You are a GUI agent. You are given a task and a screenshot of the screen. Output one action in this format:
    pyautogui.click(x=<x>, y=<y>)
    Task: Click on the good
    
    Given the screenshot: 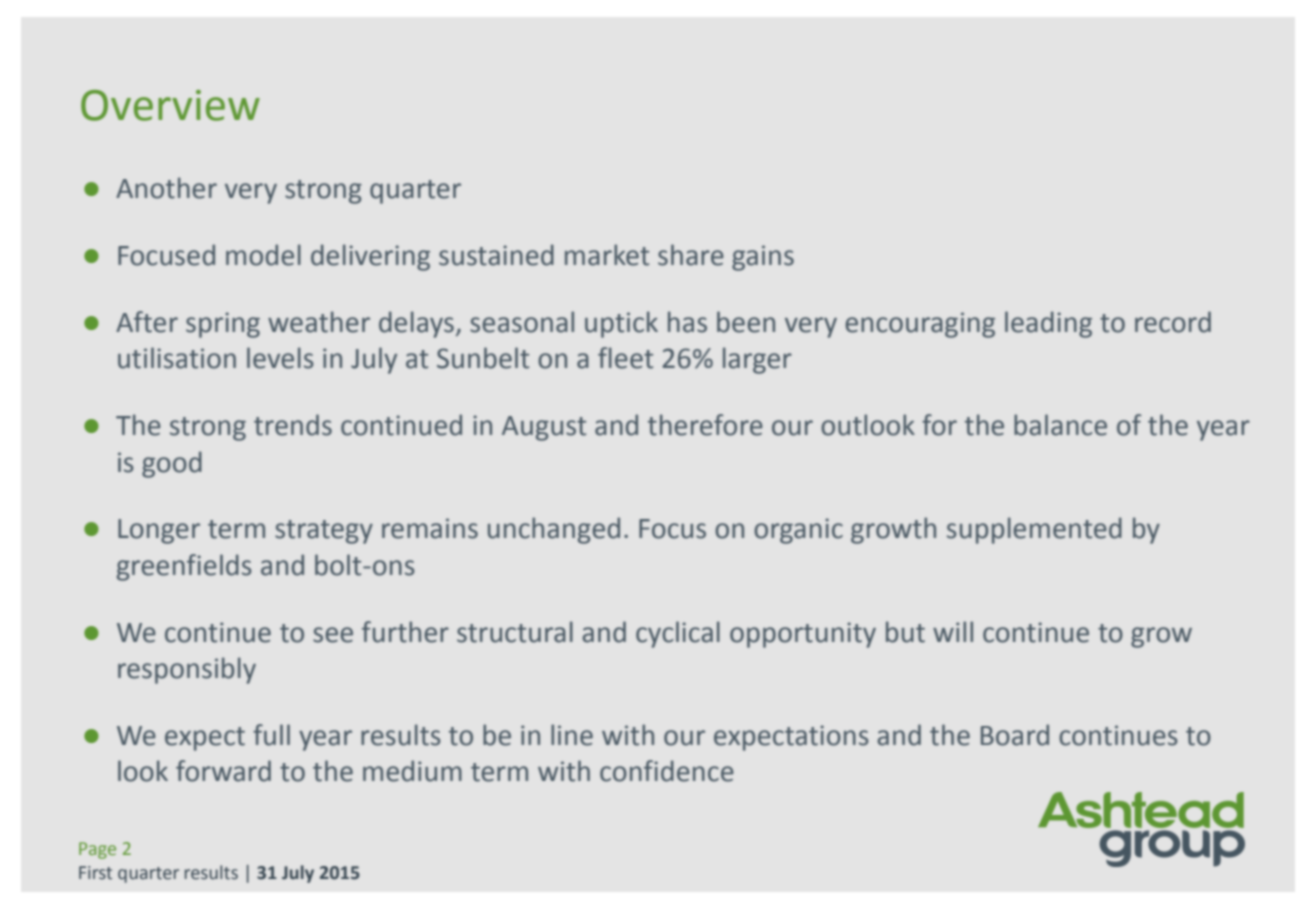 What is the action you would take?
    pyautogui.click(x=172, y=464)
